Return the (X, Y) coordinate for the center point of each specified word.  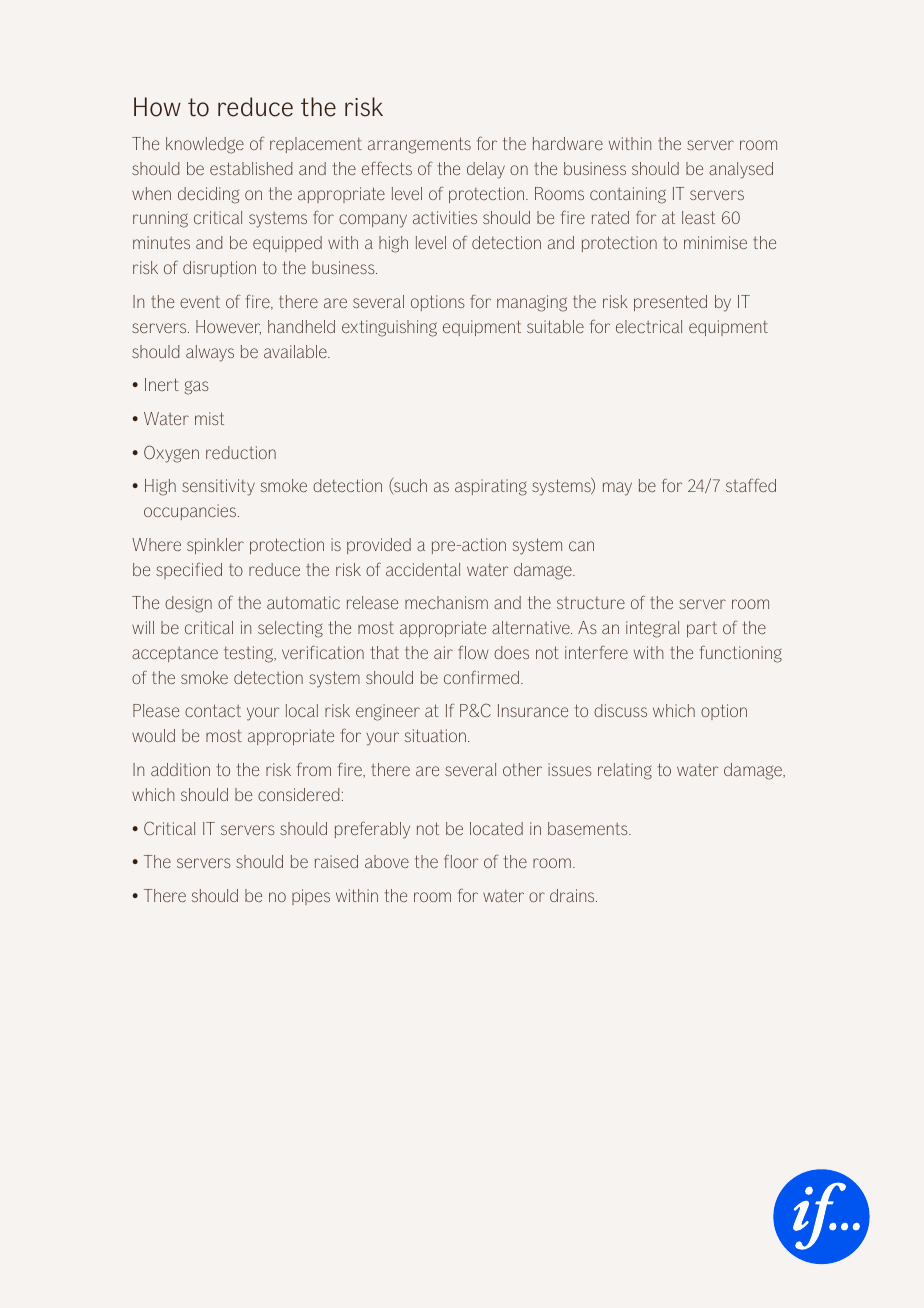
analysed (741, 170)
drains (573, 895)
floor (461, 861)
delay (486, 170)
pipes (311, 897)
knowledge (205, 145)
